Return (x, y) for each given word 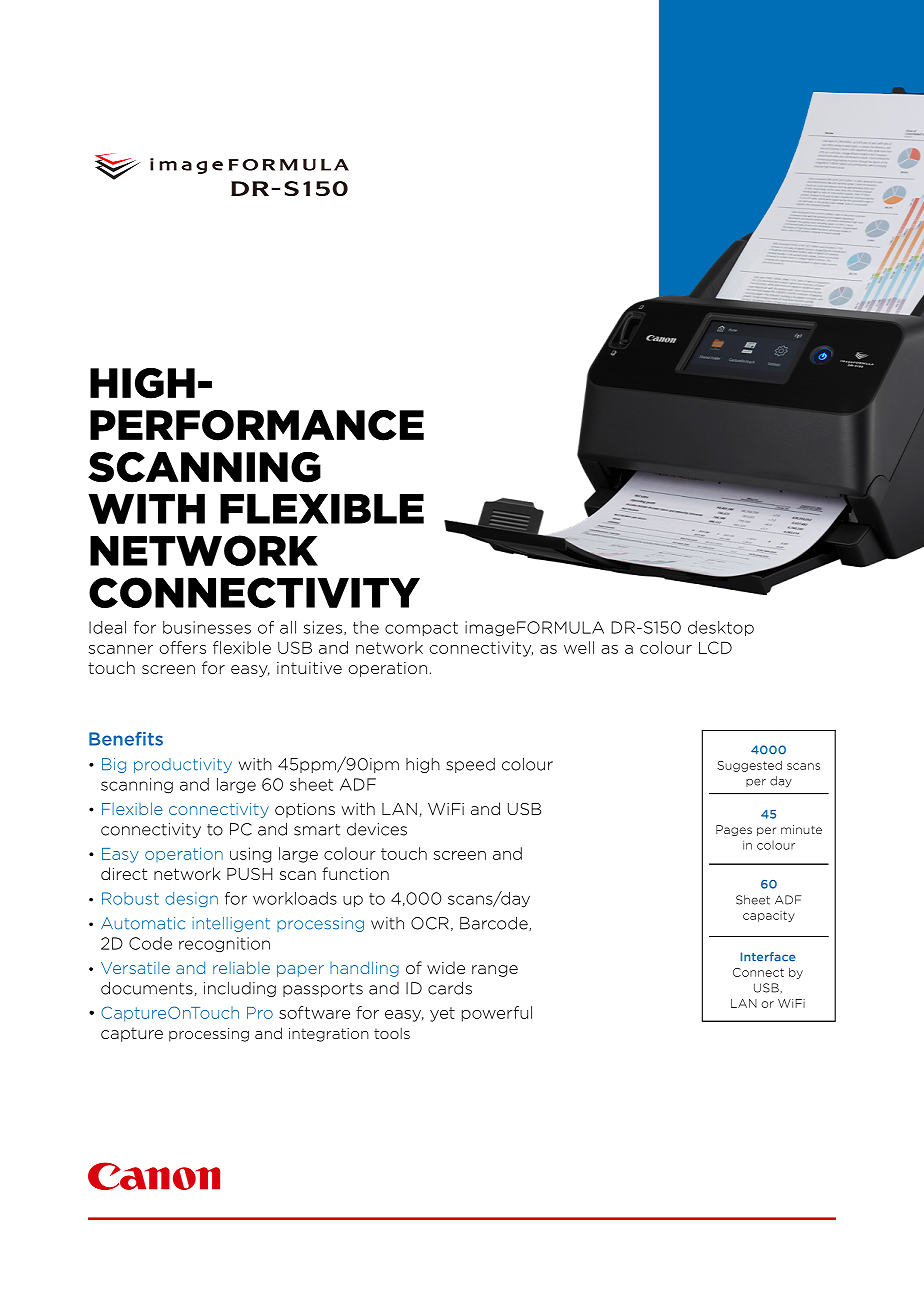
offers (182, 647)
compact (421, 629)
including (240, 989)
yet (442, 1014)
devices (377, 829)
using (250, 855)
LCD (715, 647)
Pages (734, 830)
